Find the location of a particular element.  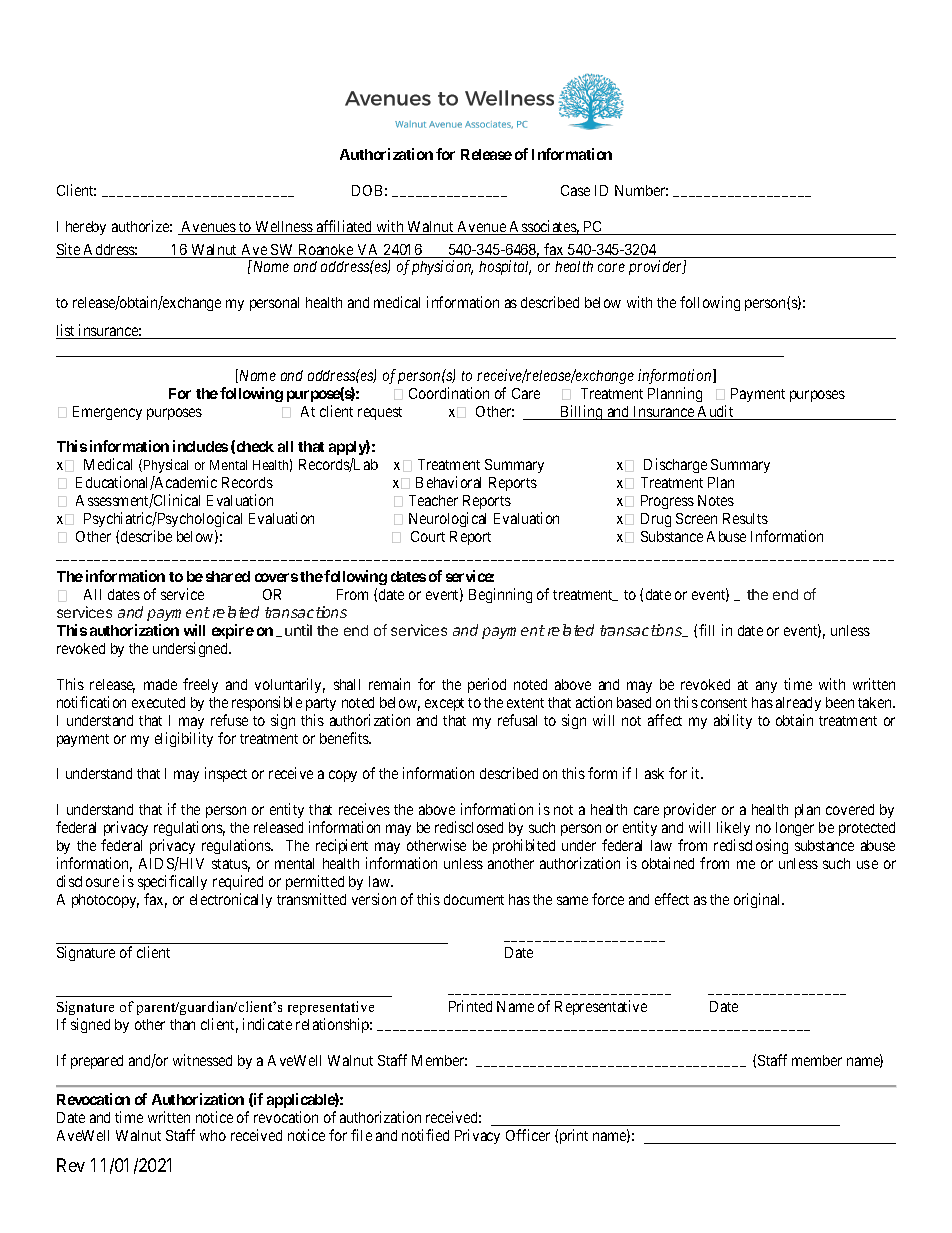

hereby is located at coordinates (86, 228).
